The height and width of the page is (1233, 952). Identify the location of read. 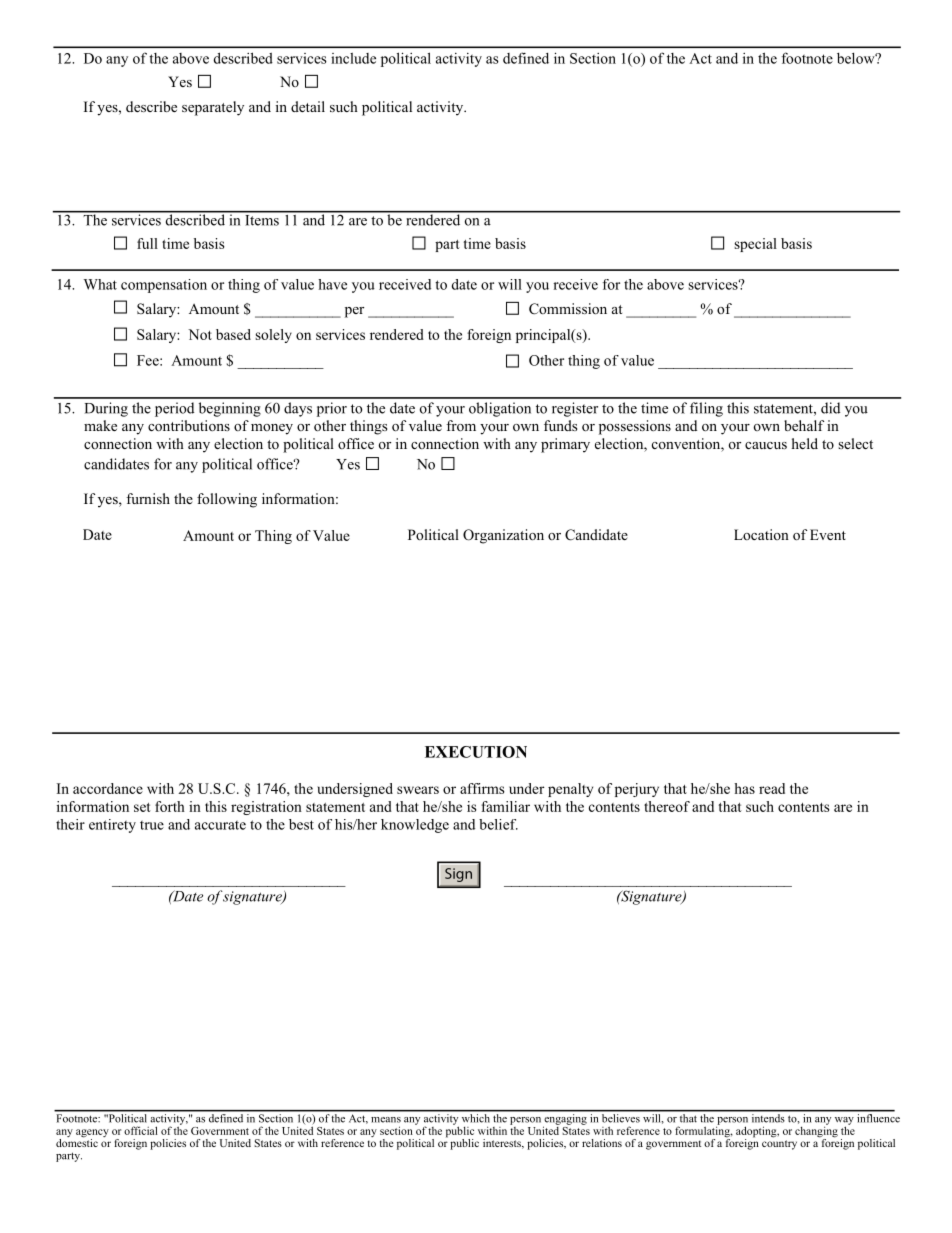
(772, 788).
